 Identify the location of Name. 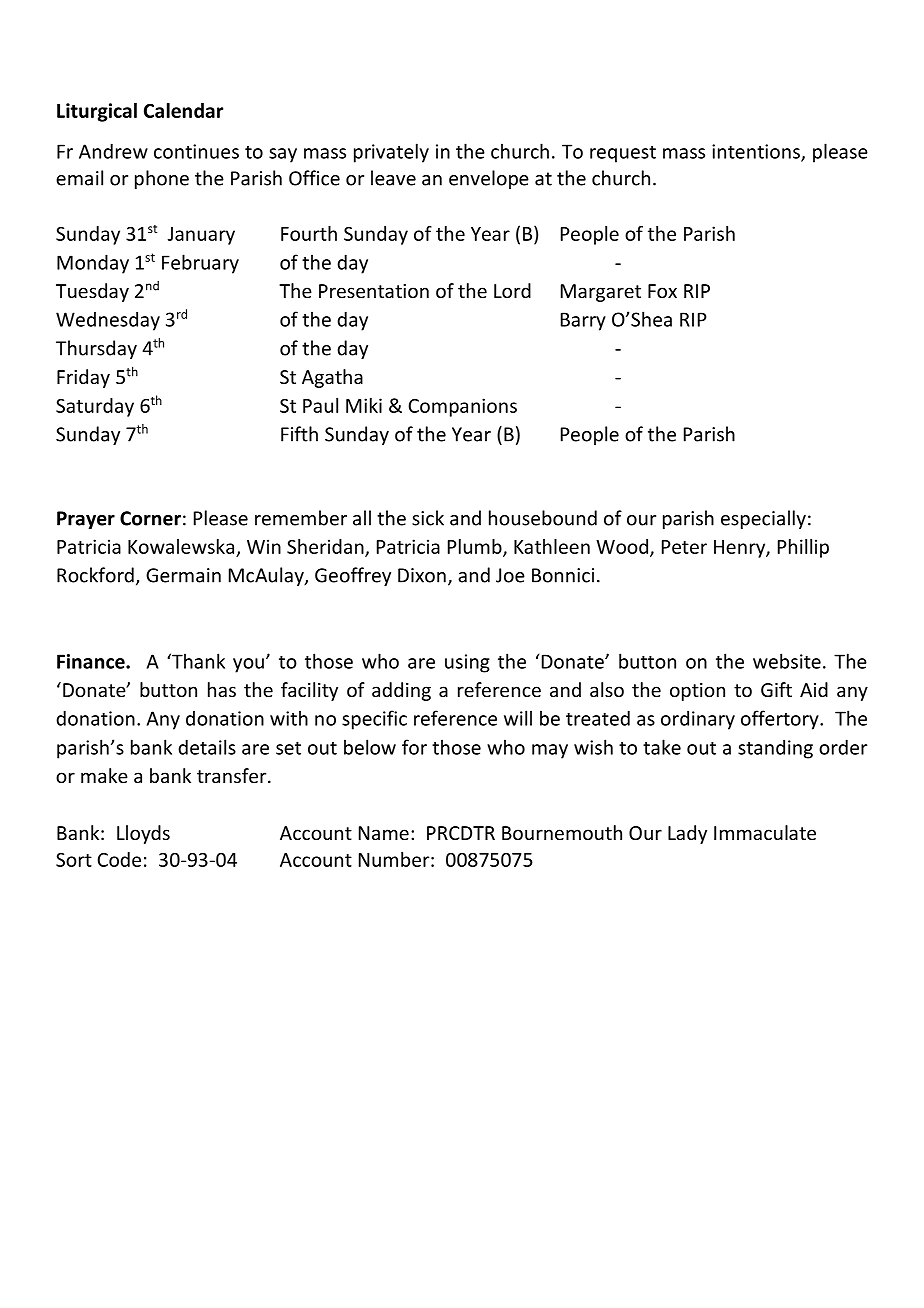
(384, 833).
